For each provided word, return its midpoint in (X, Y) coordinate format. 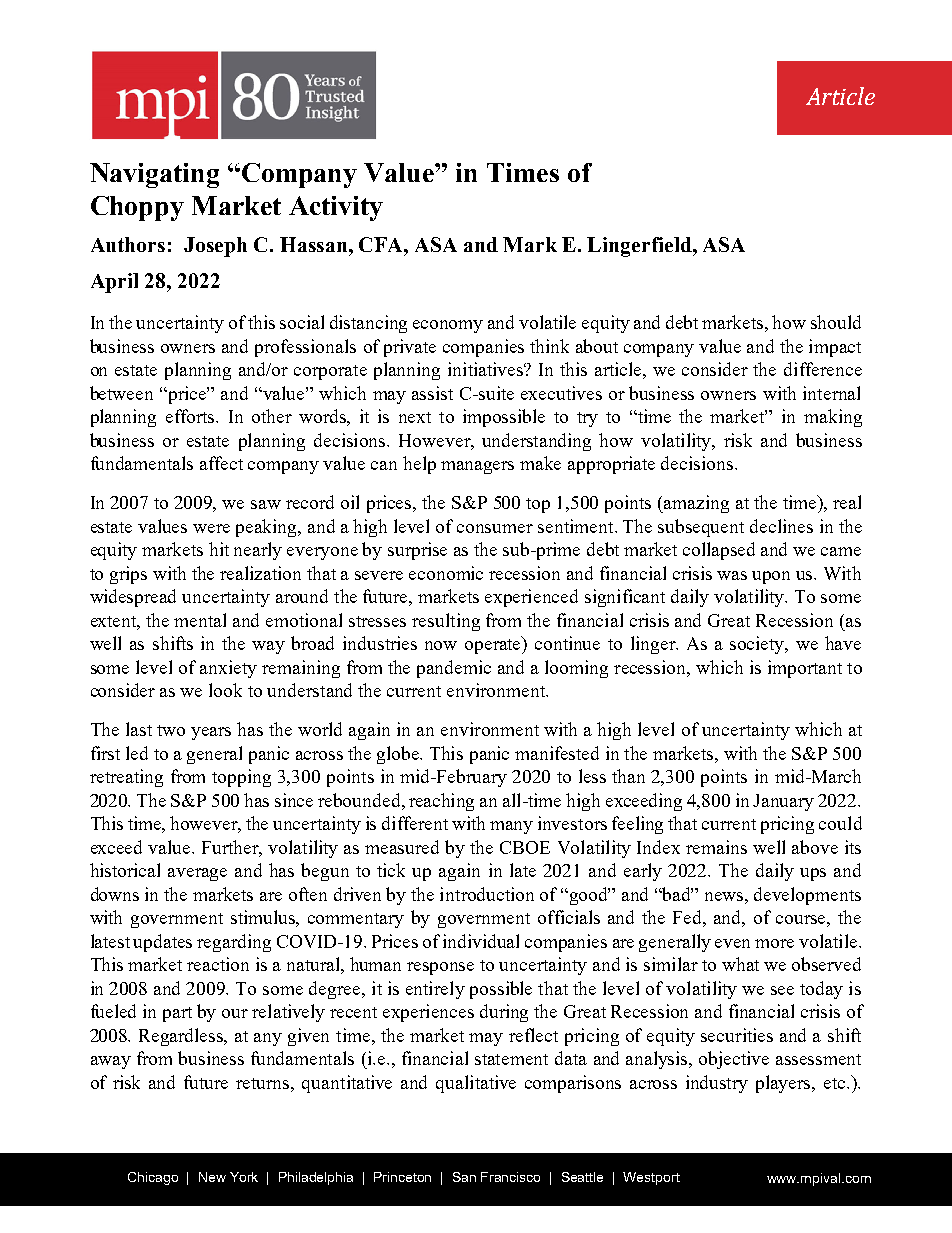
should (836, 322)
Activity (336, 208)
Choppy (137, 208)
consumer (495, 528)
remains (716, 847)
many (511, 827)
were (211, 528)
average (197, 874)
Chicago (153, 1178)
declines (781, 526)
